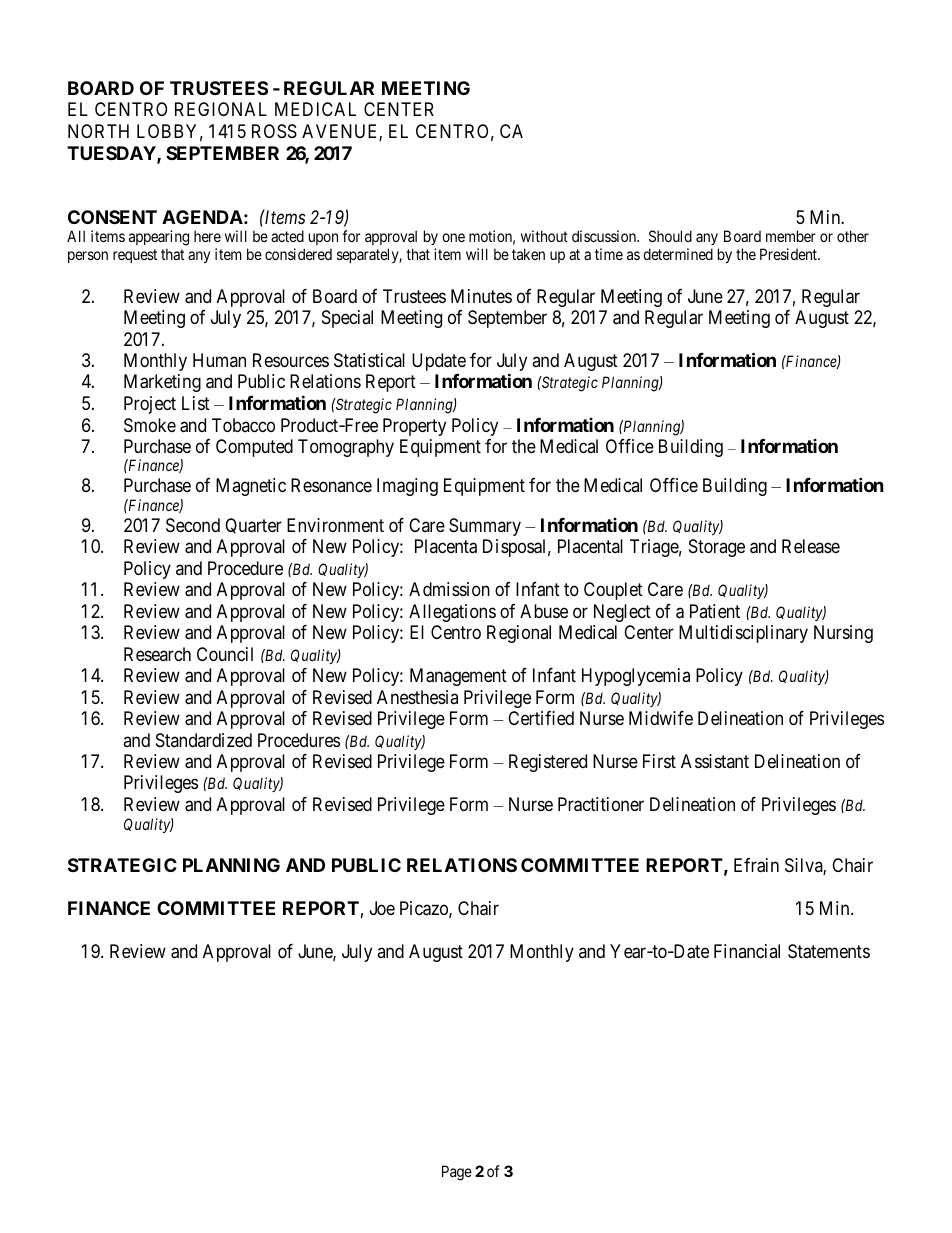 This screenshot has height=1233, width=952. Describe the element at coordinates (457, 1173) in the screenshot. I see `Page` at that location.
